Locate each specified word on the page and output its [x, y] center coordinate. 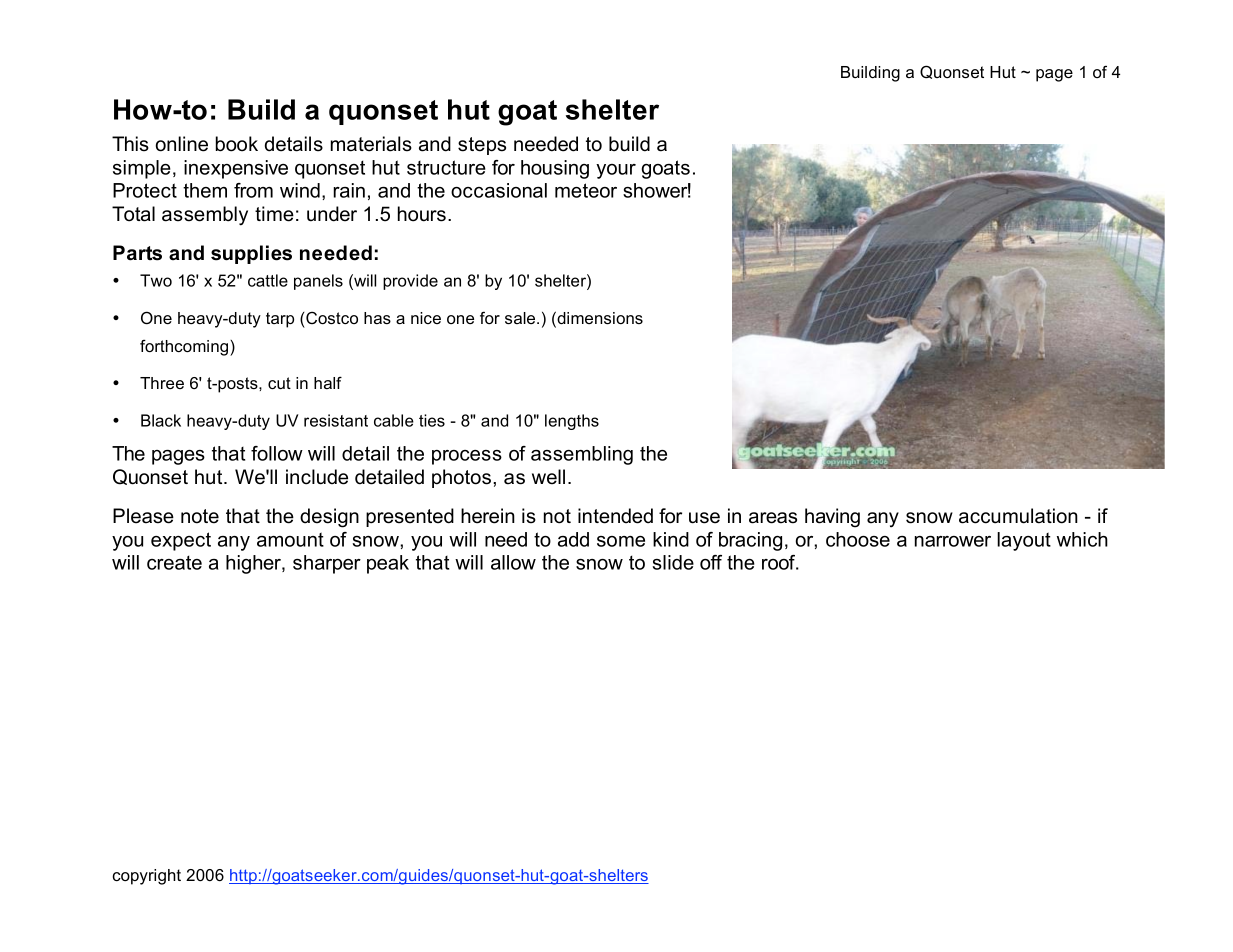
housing [555, 169]
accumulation [1018, 516]
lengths [572, 422]
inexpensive [236, 169]
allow [513, 562]
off [711, 562]
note [200, 516]
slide [673, 562]
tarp [280, 320]
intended [615, 516]
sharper [327, 564]
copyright [146, 877]
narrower [953, 541]
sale [521, 318]
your [616, 171]
